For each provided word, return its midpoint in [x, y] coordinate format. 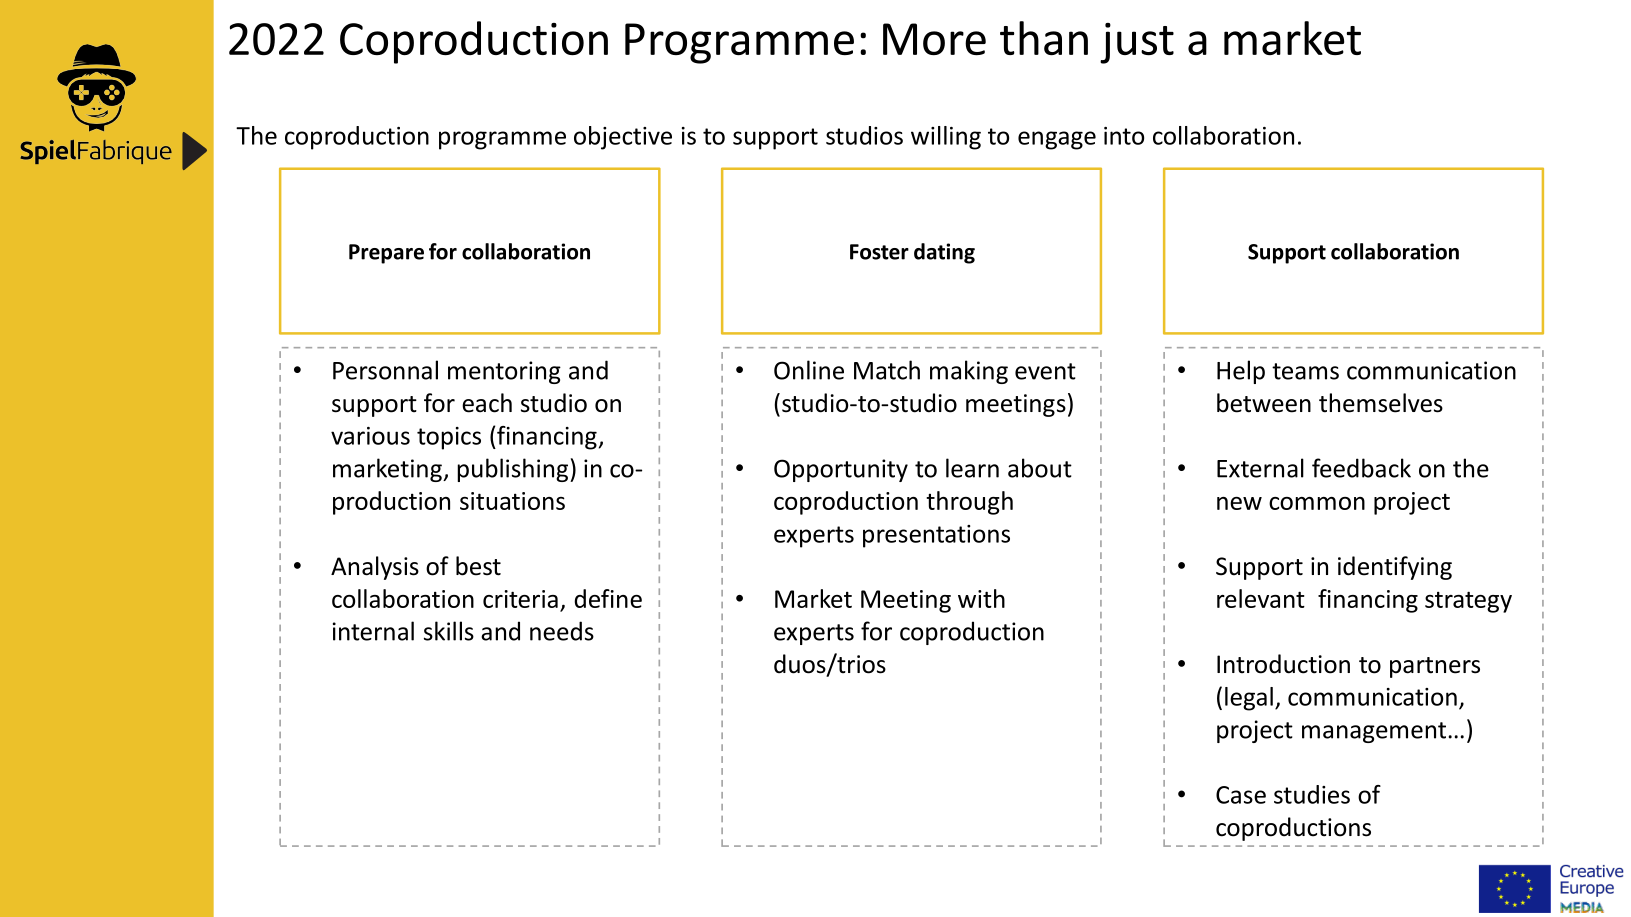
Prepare [386, 254]
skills [449, 631]
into [1124, 136]
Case [1241, 795]
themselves [1381, 403]
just [1137, 43]
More [934, 39]
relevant [1261, 598]
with [981, 598]
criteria [520, 599]
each [487, 403]
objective [623, 138]
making [969, 372]
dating [944, 253]
